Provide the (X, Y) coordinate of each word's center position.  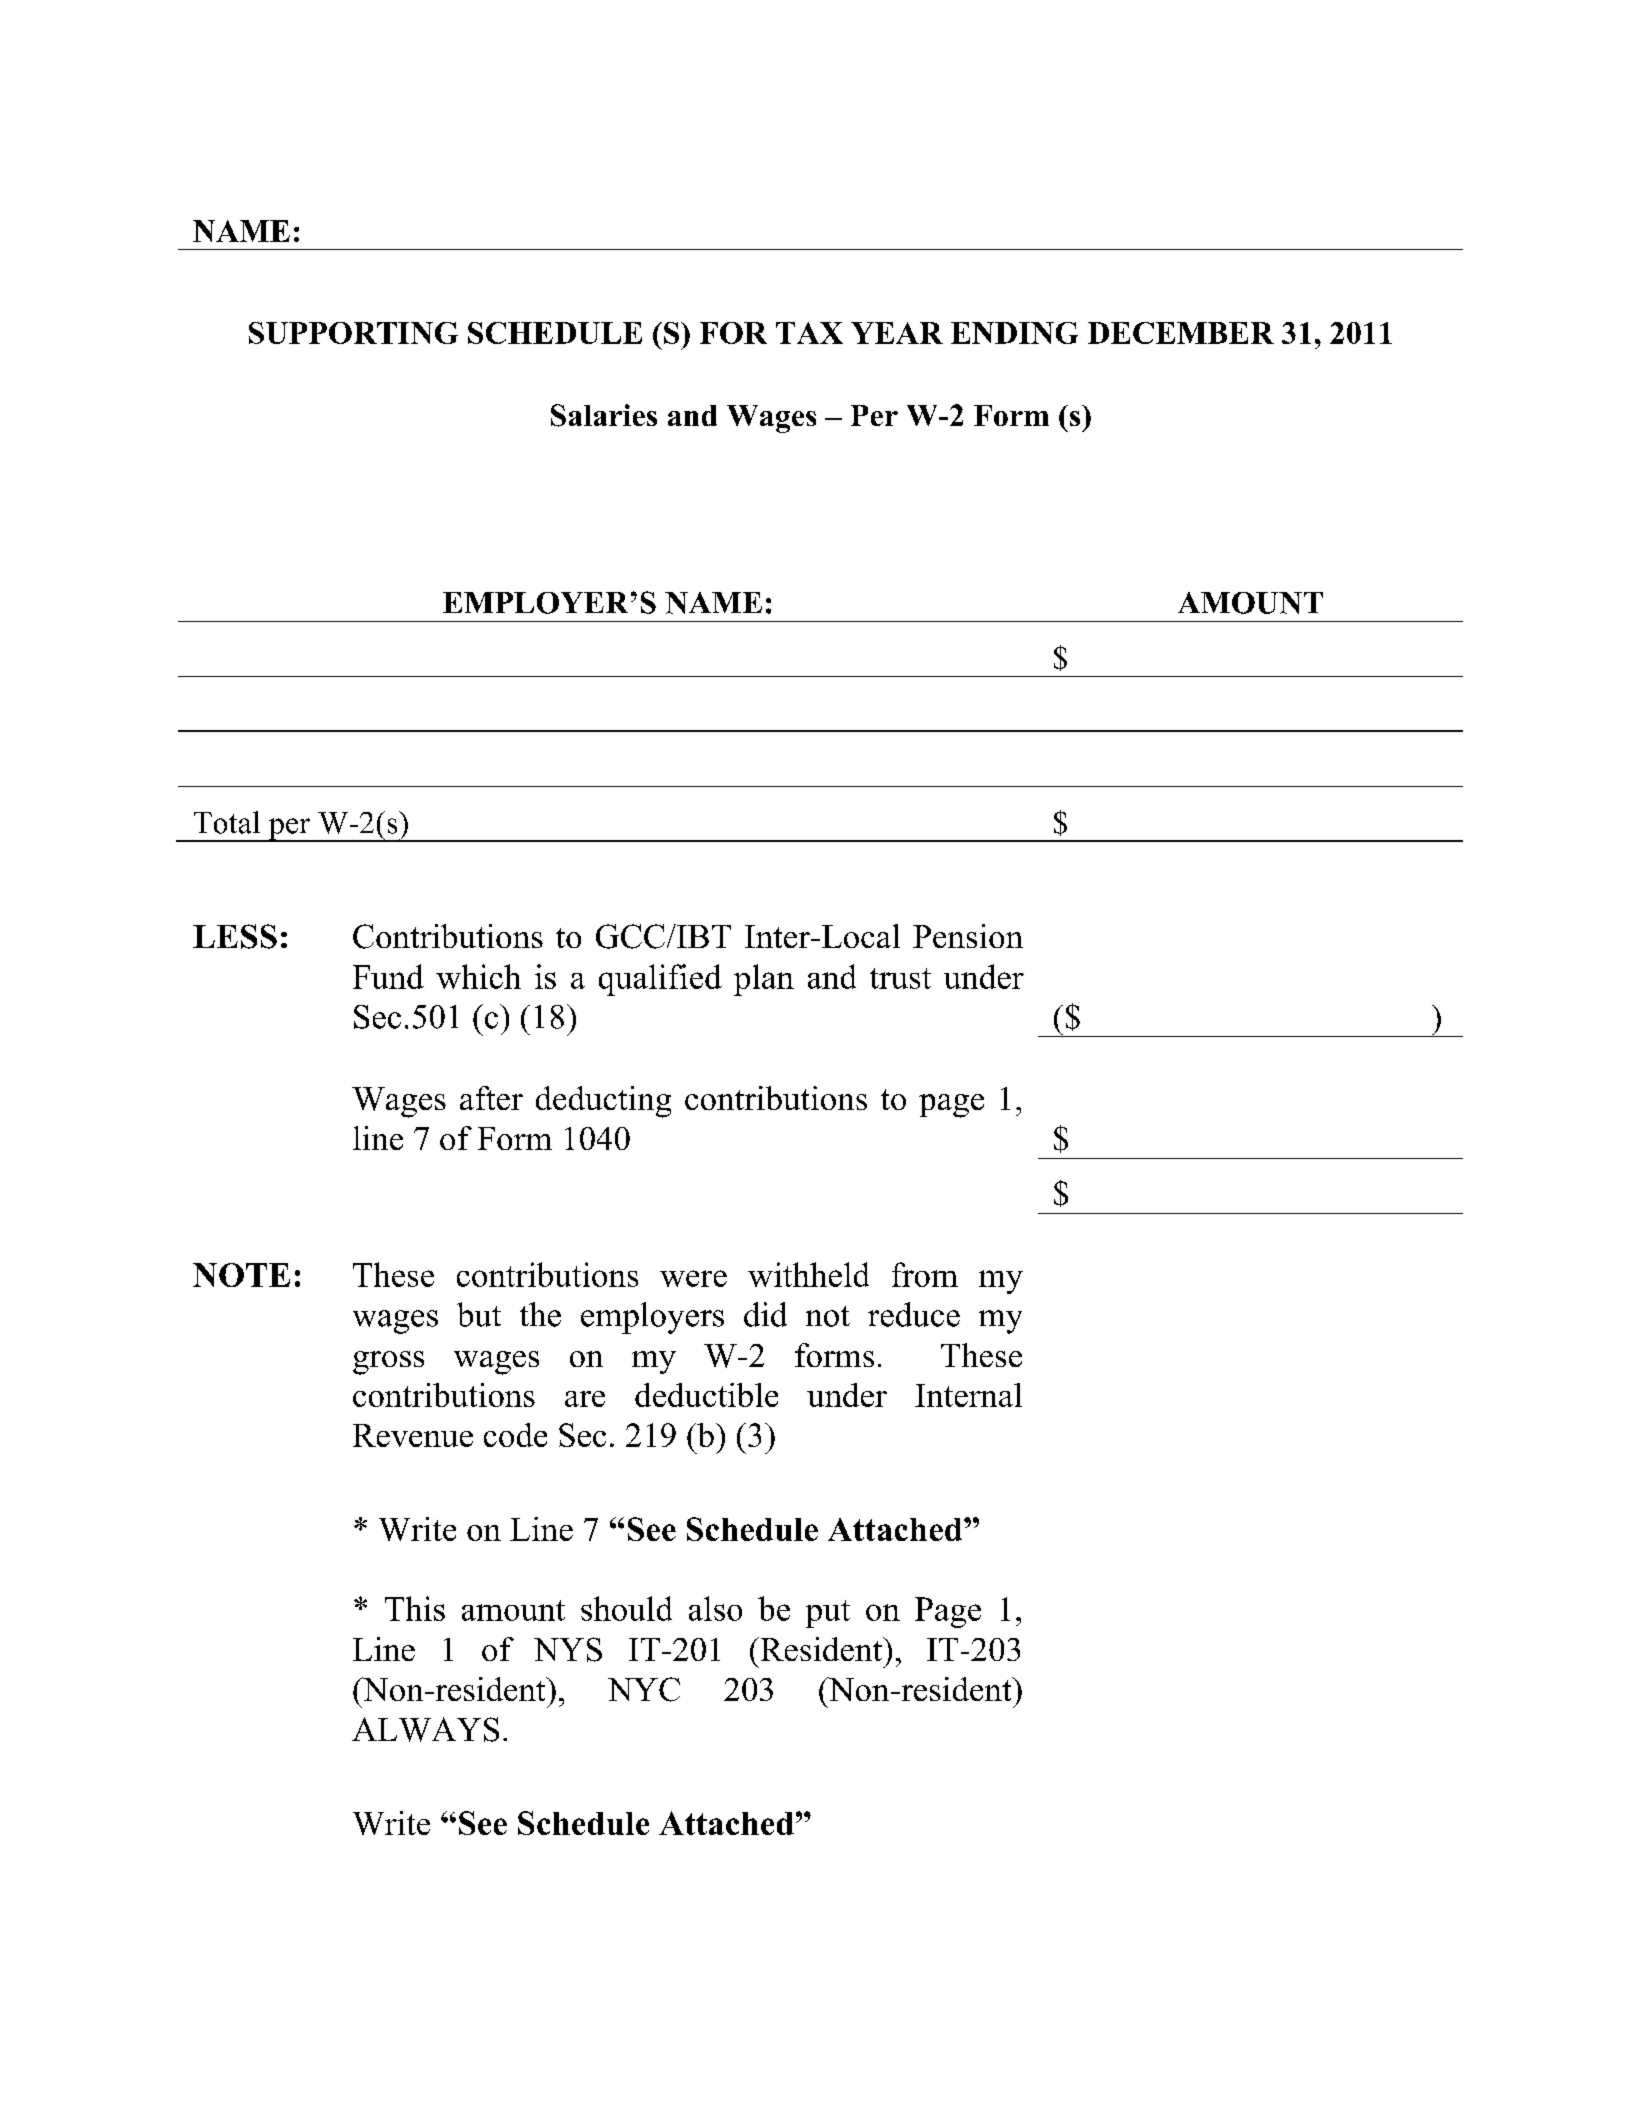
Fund (388, 976)
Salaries (604, 415)
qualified (660, 980)
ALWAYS (425, 1729)
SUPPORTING (353, 333)
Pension (968, 936)
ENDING (1014, 333)
